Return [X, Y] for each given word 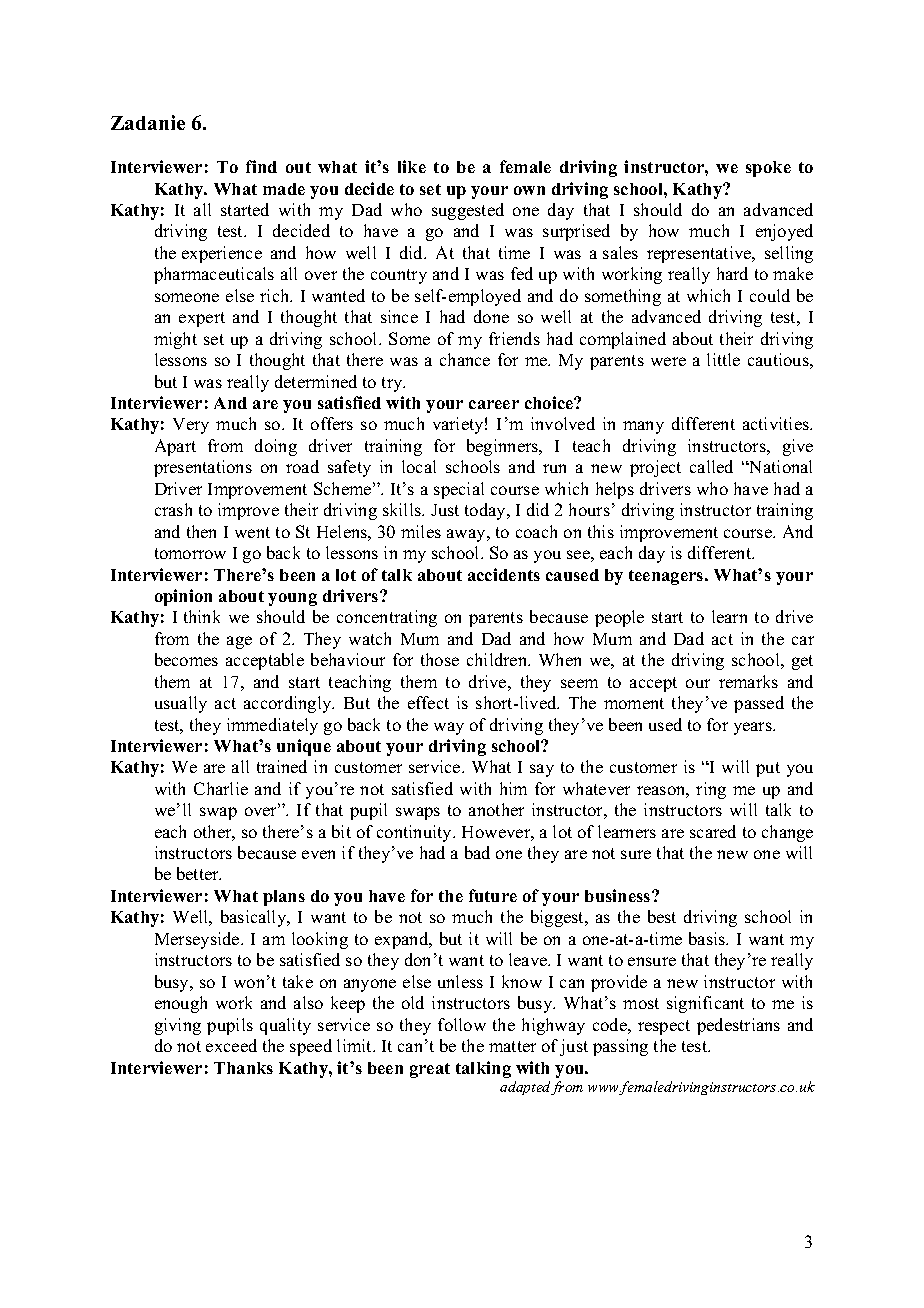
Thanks [243, 1068]
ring [711, 790]
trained [282, 766]
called [711, 466]
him [513, 788]
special [459, 490]
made [284, 189]
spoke [768, 169]
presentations [203, 468]
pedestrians [738, 1026]
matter [512, 1046]
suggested [468, 211]
